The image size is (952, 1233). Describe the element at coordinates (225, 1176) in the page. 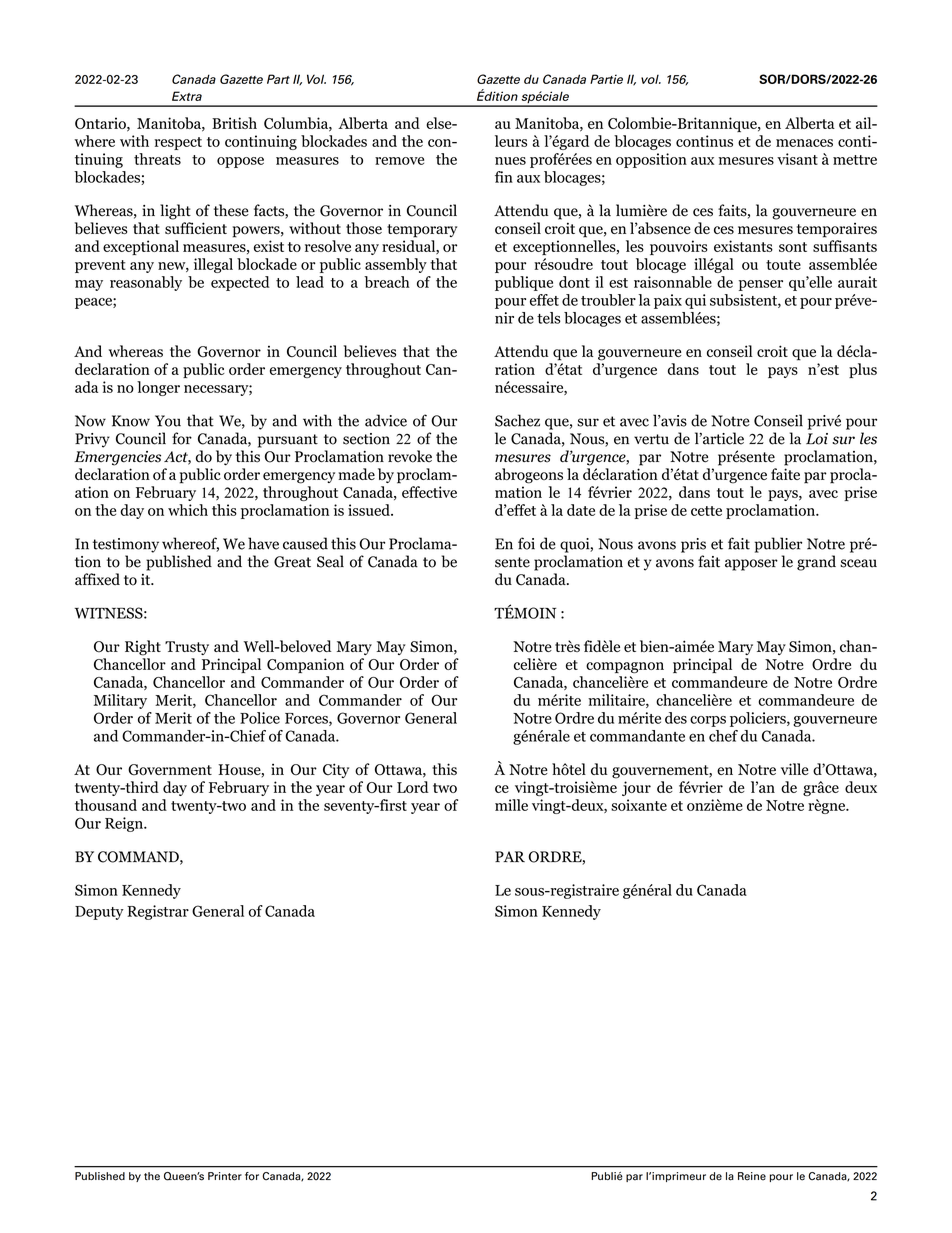

I see `Printer` at that location.
